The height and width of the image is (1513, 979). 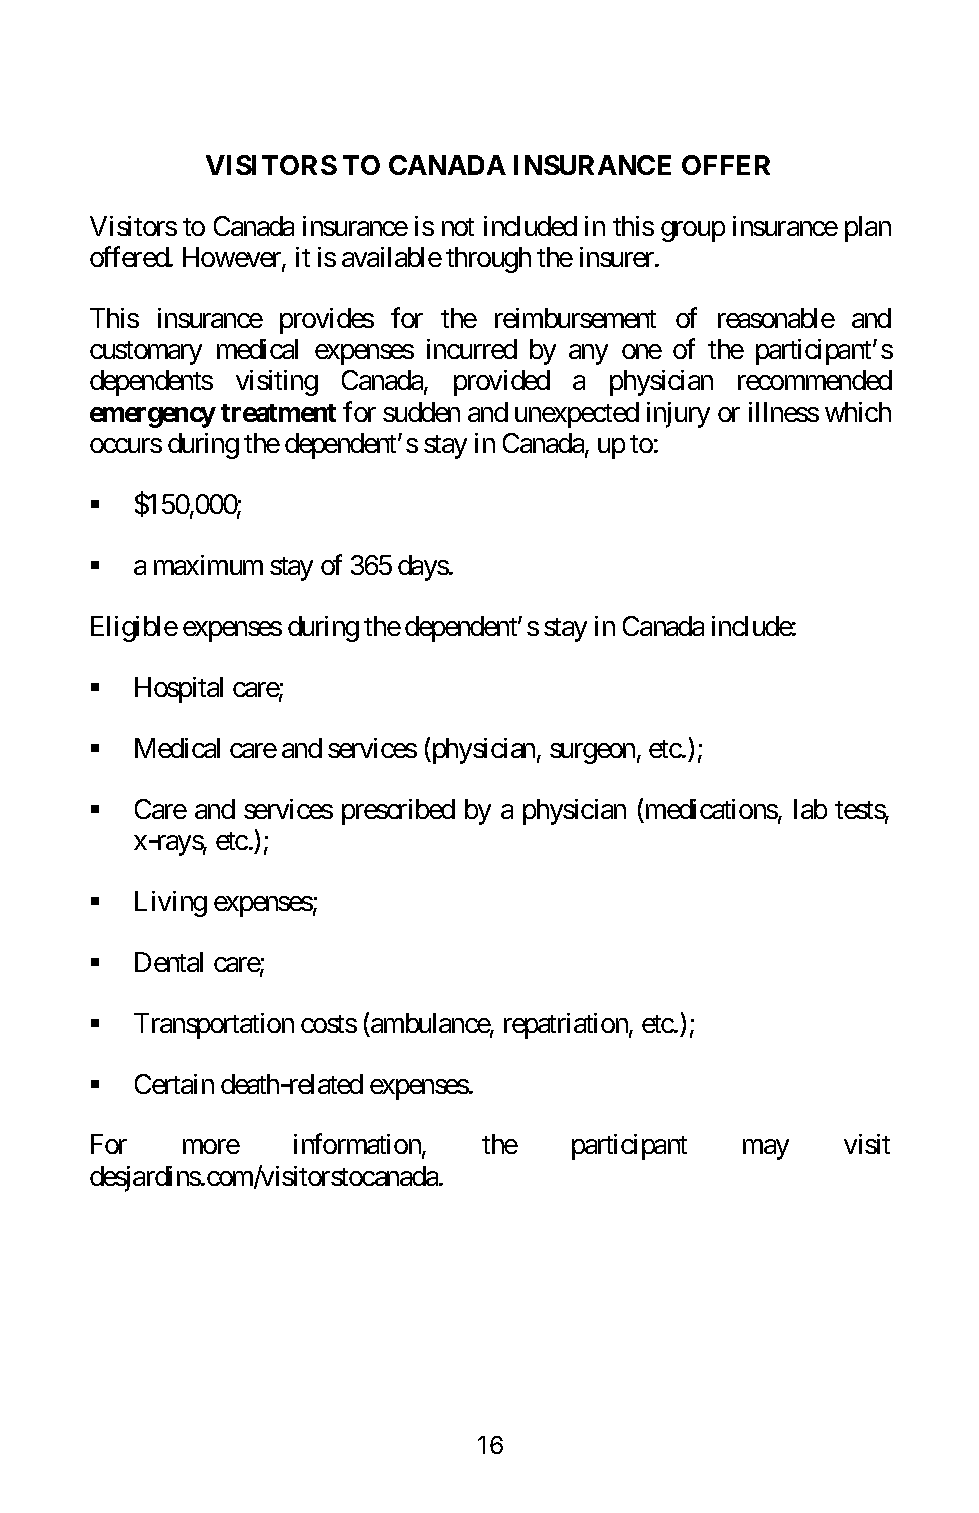 I want to click on prescribed, so click(x=398, y=812).
